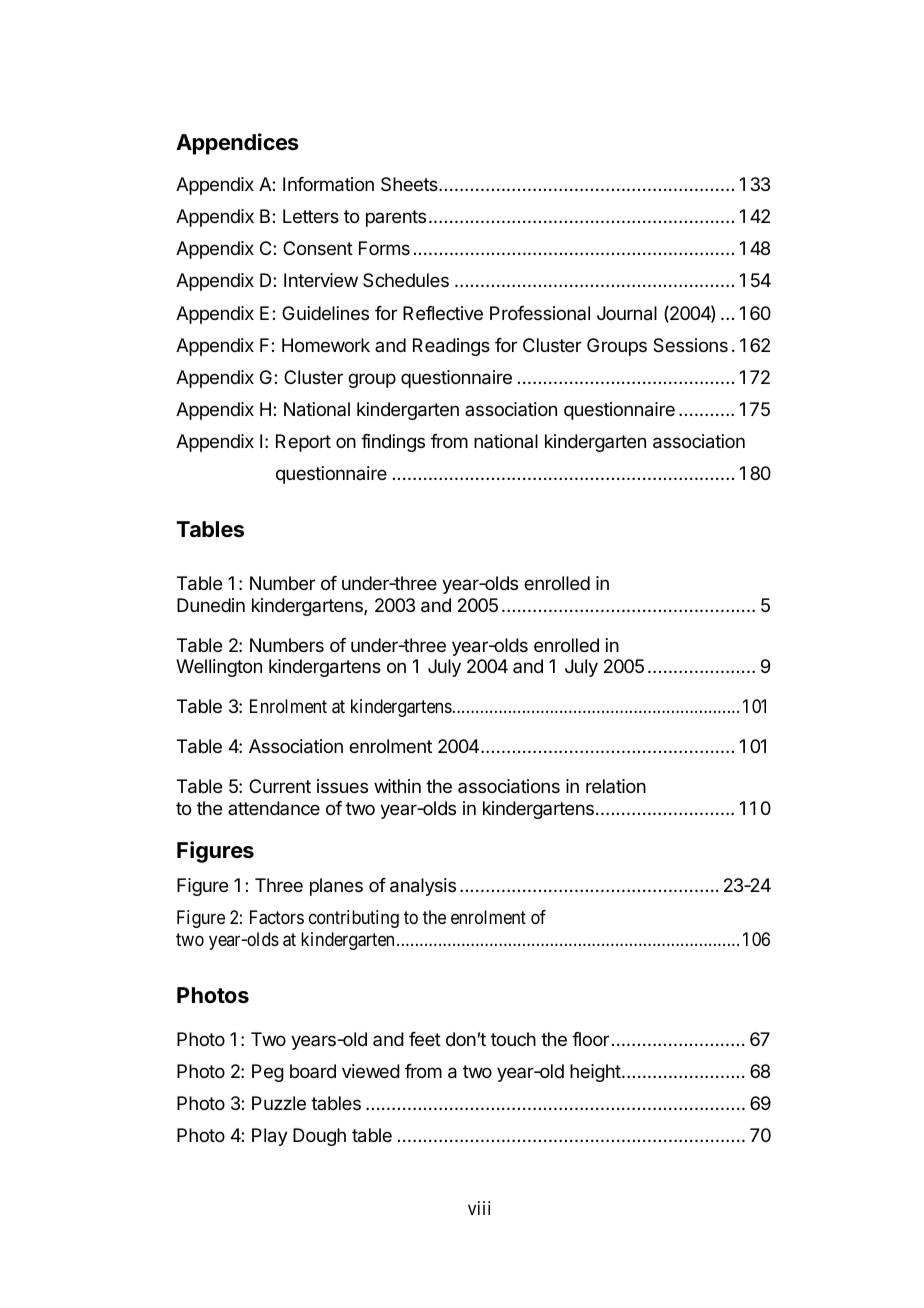 Image resolution: width=924 pixels, height=1308 pixels. What do you see at coordinates (270, 1137) in the document?
I see `Play` at bounding box center [270, 1137].
